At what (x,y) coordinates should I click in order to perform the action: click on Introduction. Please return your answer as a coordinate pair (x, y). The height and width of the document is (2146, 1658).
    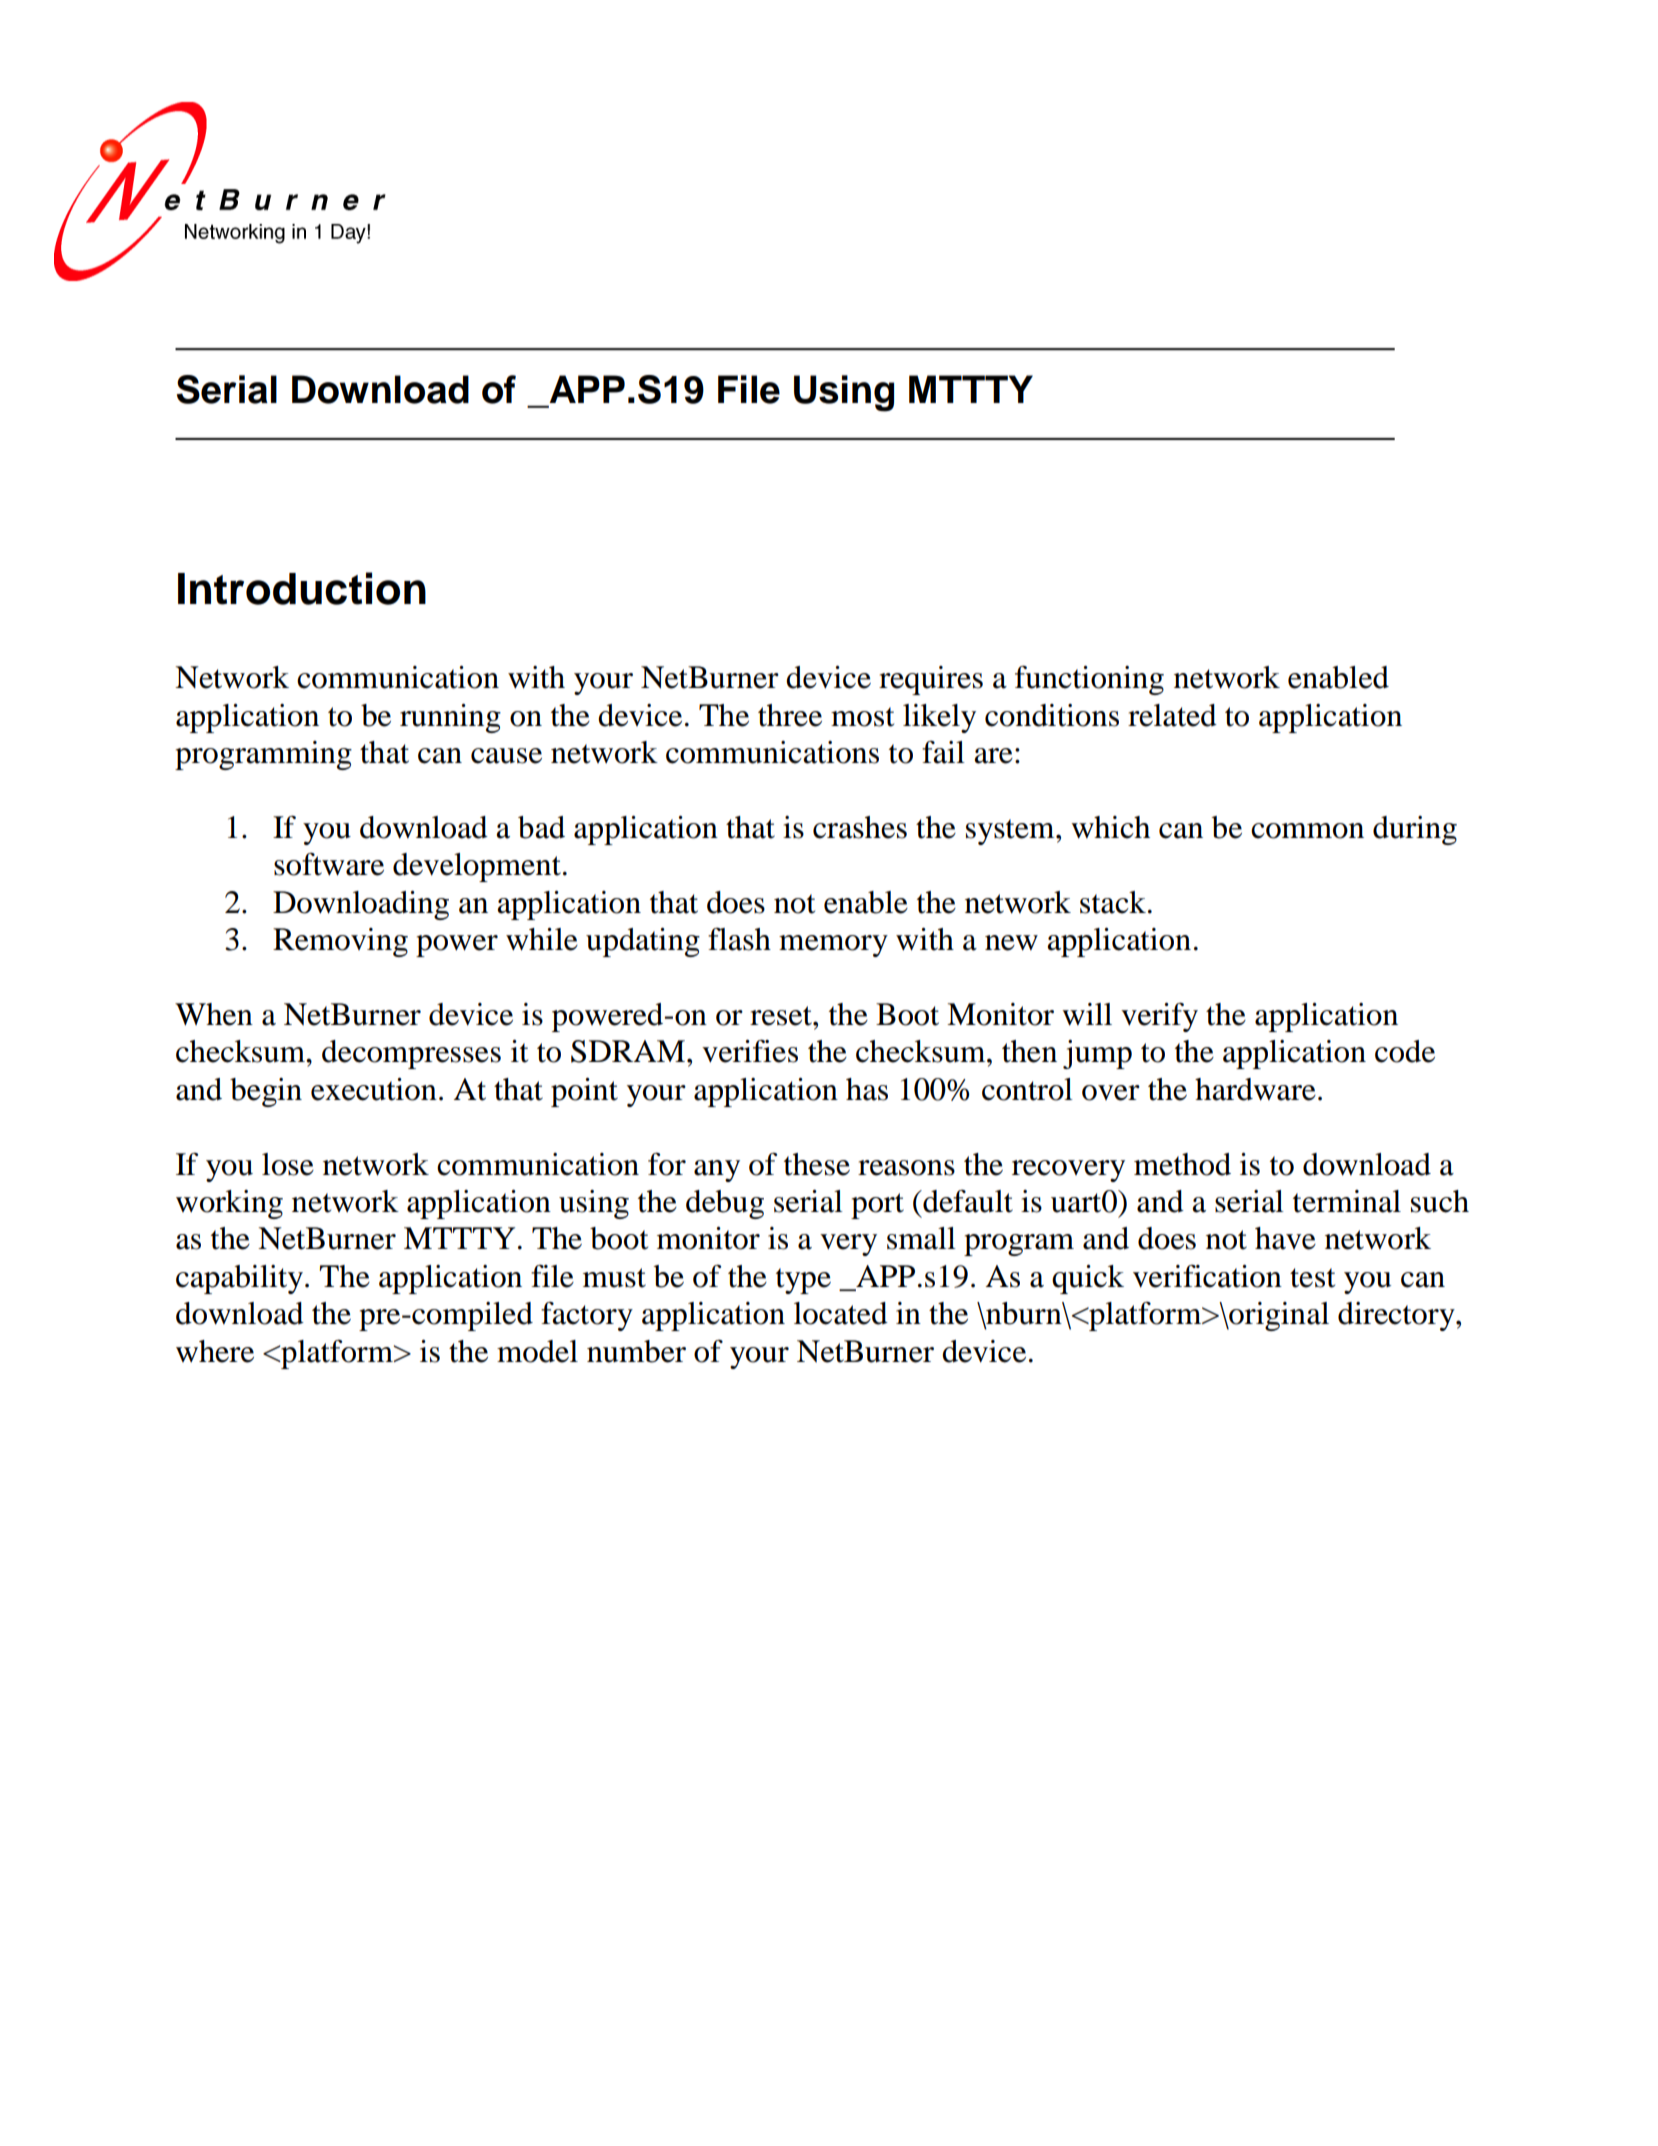
    Looking at the image, I should click on (302, 588).
